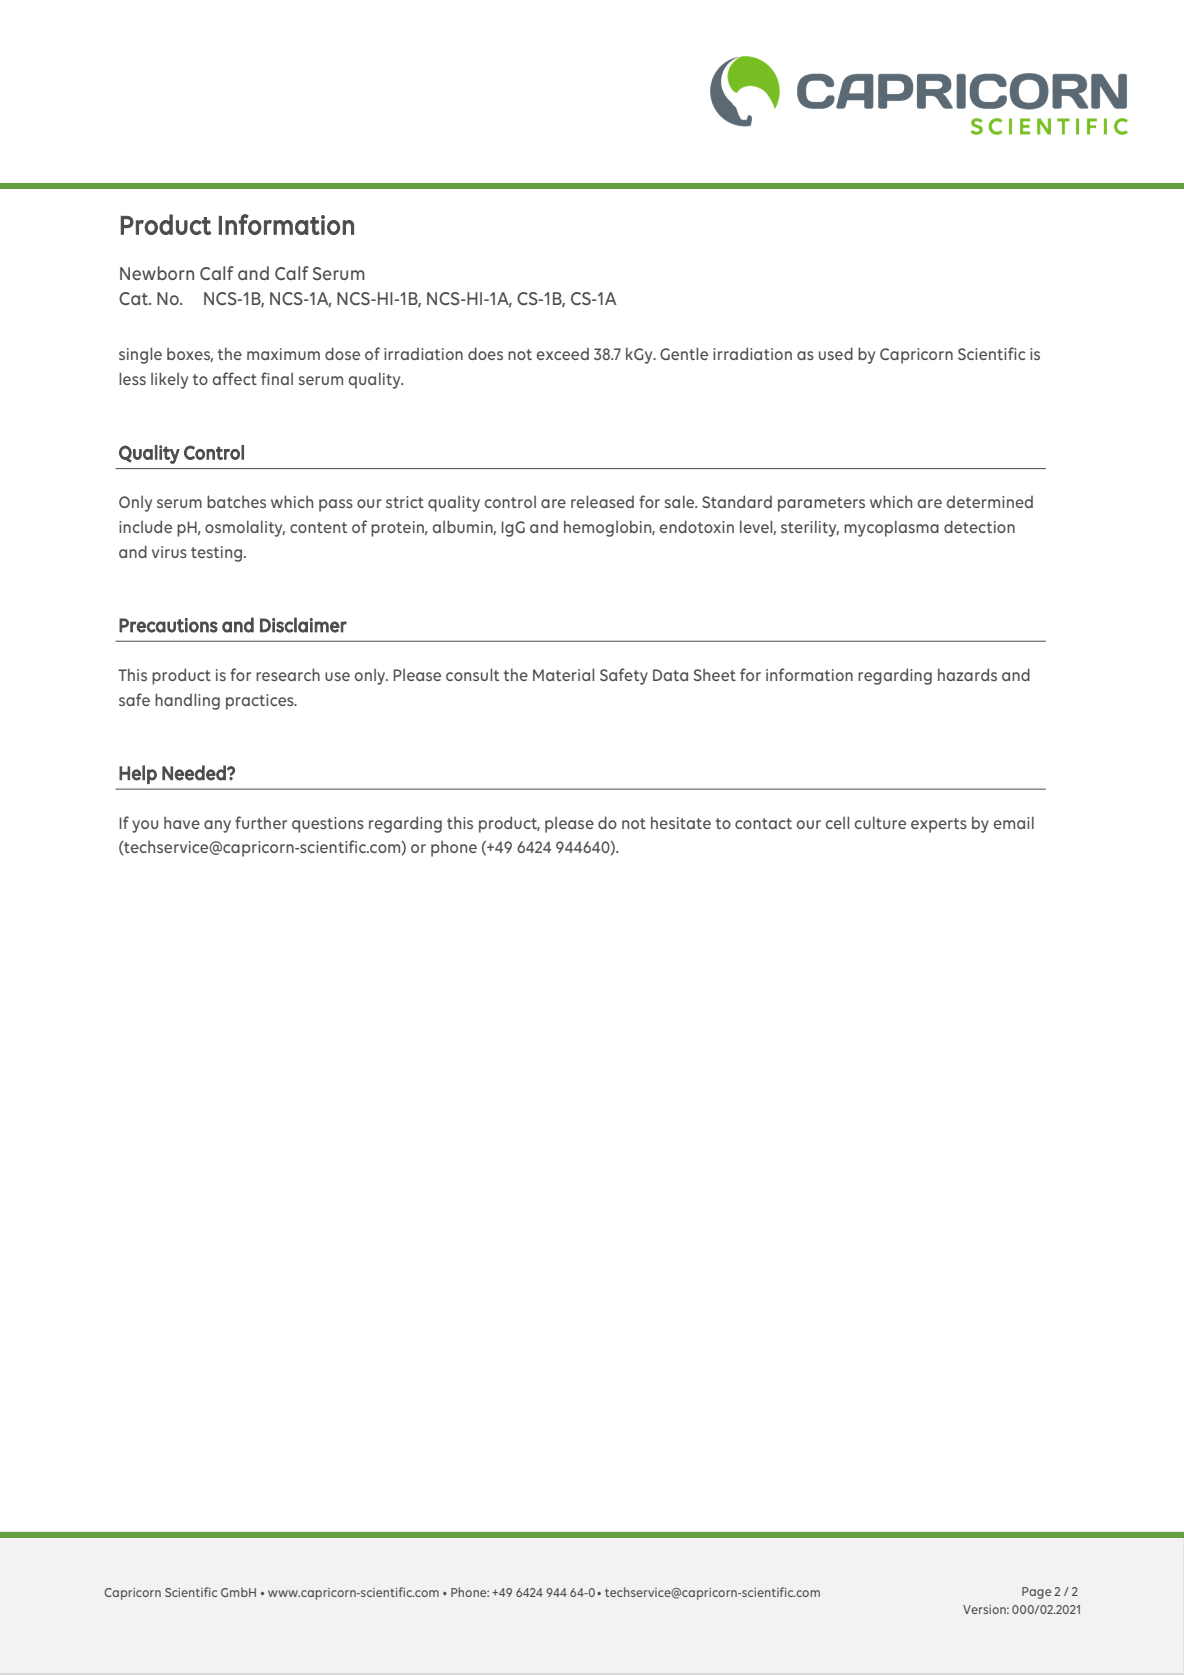 This screenshot has height=1675, width=1184. Describe the element at coordinates (880, 822) in the screenshot. I see `culture` at that location.
